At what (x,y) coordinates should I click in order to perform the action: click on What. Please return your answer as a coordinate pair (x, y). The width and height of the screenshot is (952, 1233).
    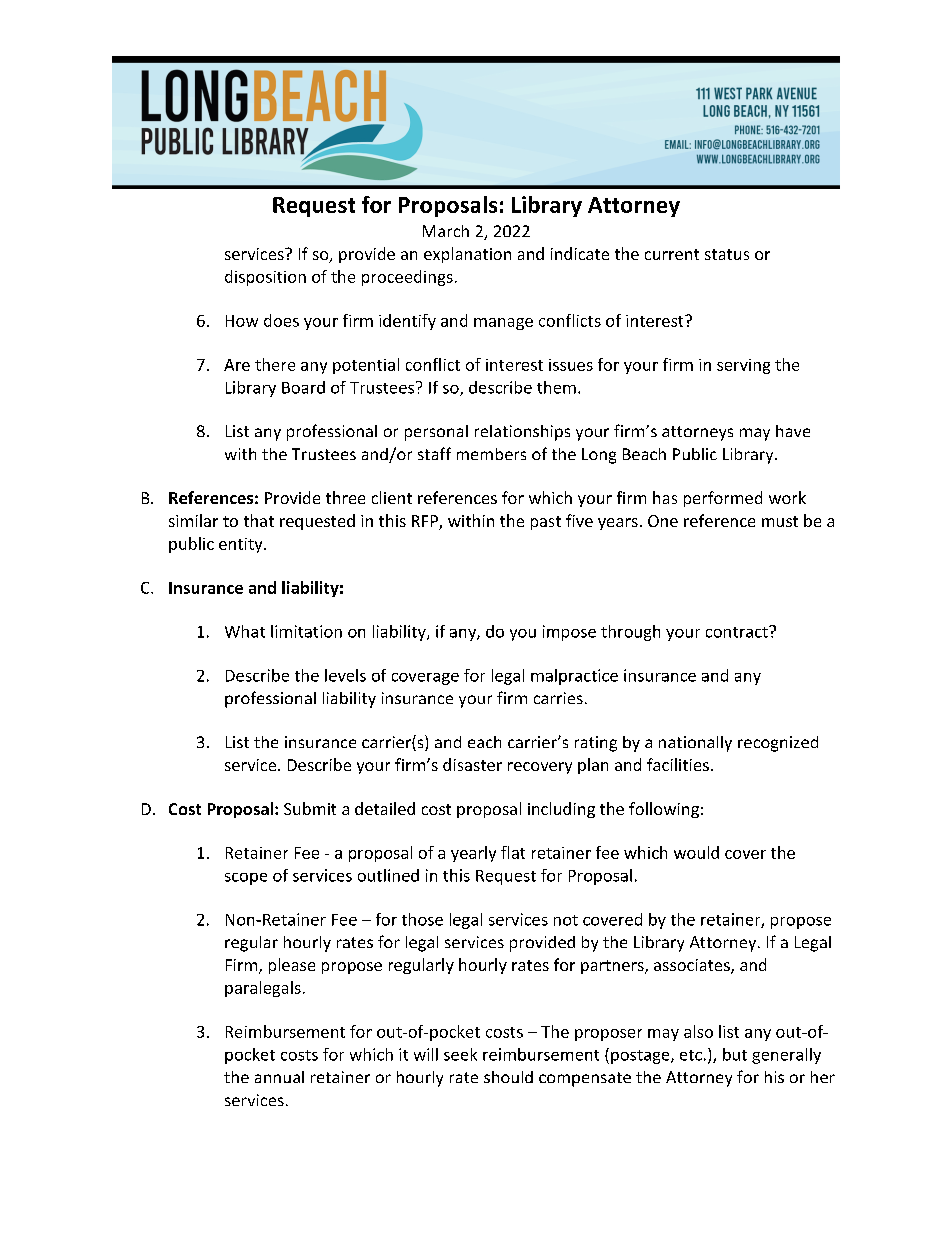
    Looking at the image, I should click on (245, 631).
